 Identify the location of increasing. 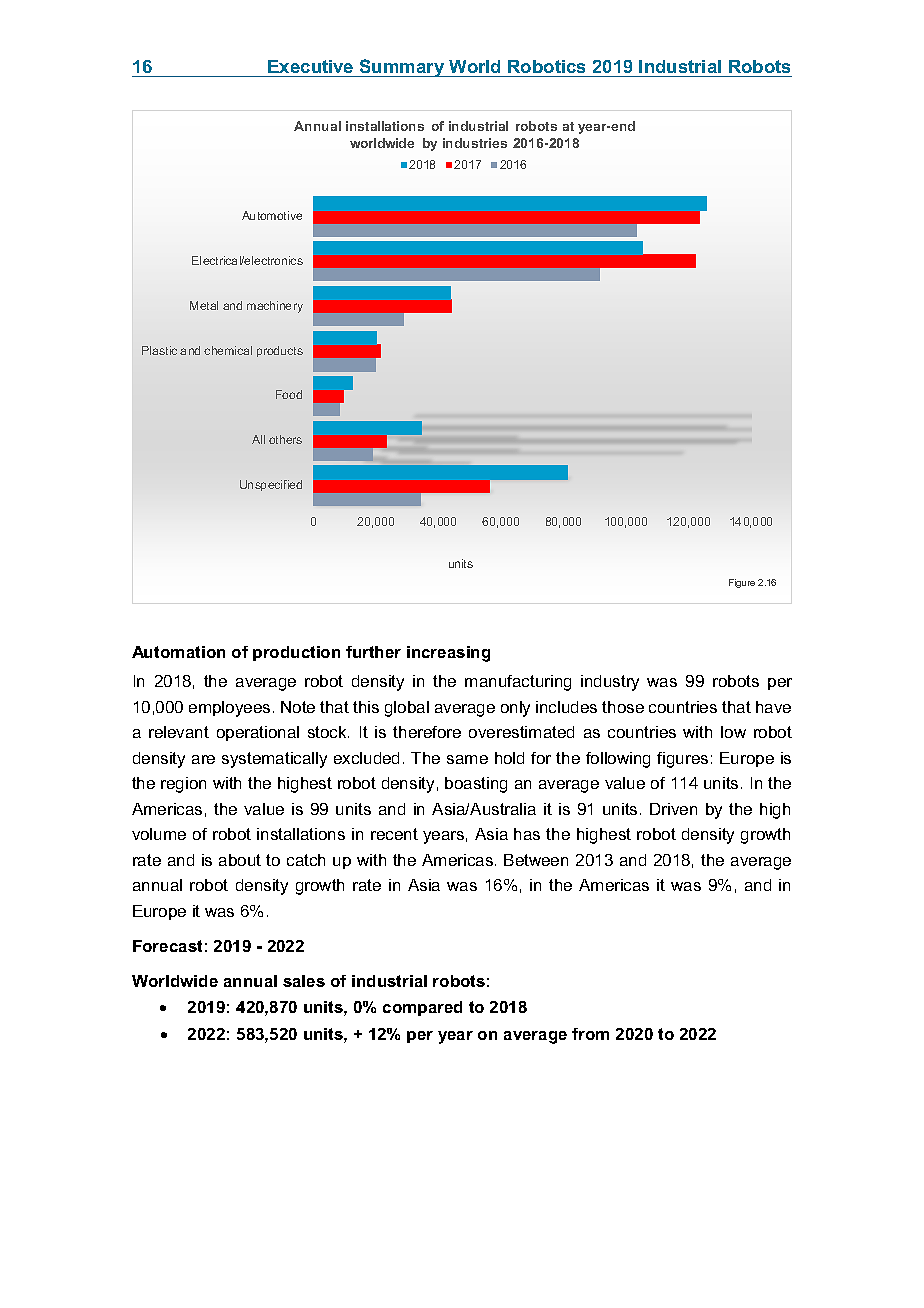
(448, 654).
